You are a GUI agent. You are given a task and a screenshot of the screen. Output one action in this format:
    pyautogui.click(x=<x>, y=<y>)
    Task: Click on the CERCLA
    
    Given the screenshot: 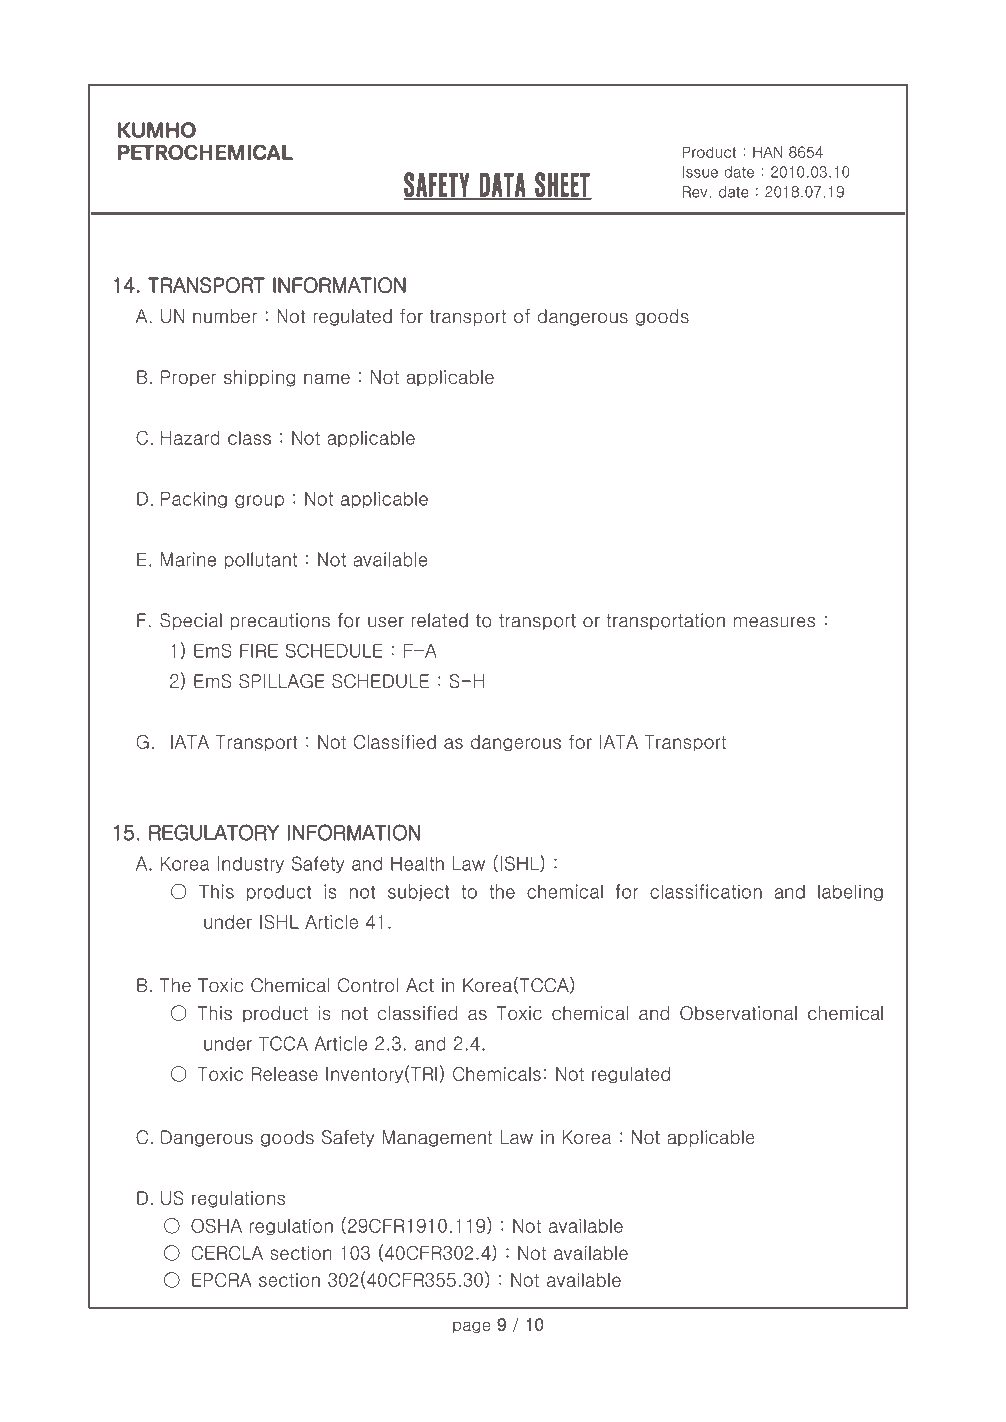 What is the action you would take?
    pyautogui.click(x=227, y=1253)
